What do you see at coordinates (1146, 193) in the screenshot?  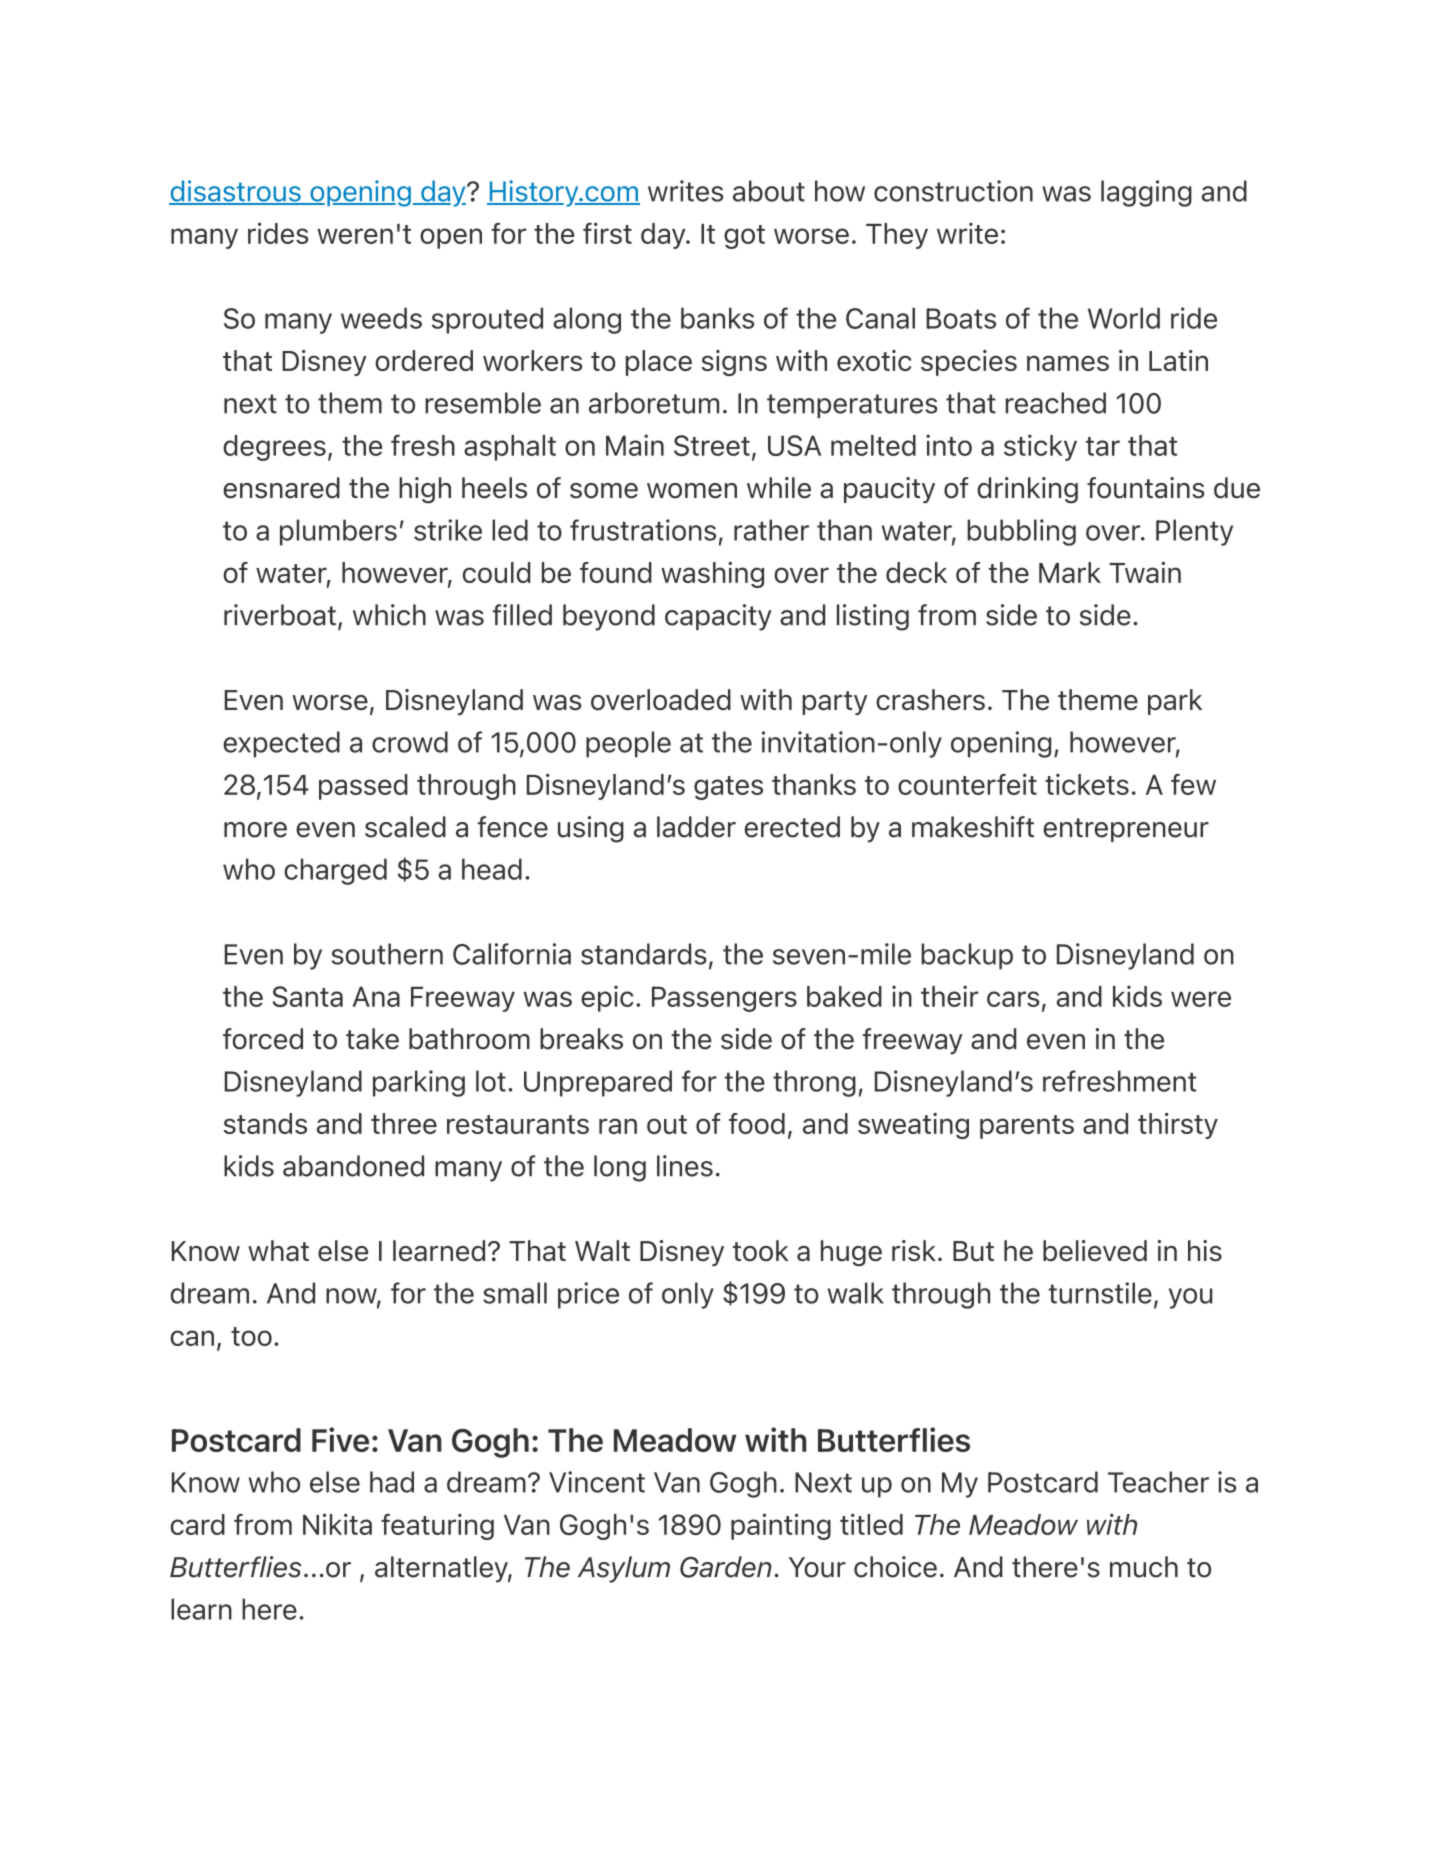 I see `lagging` at bounding box center [1146, 193].
